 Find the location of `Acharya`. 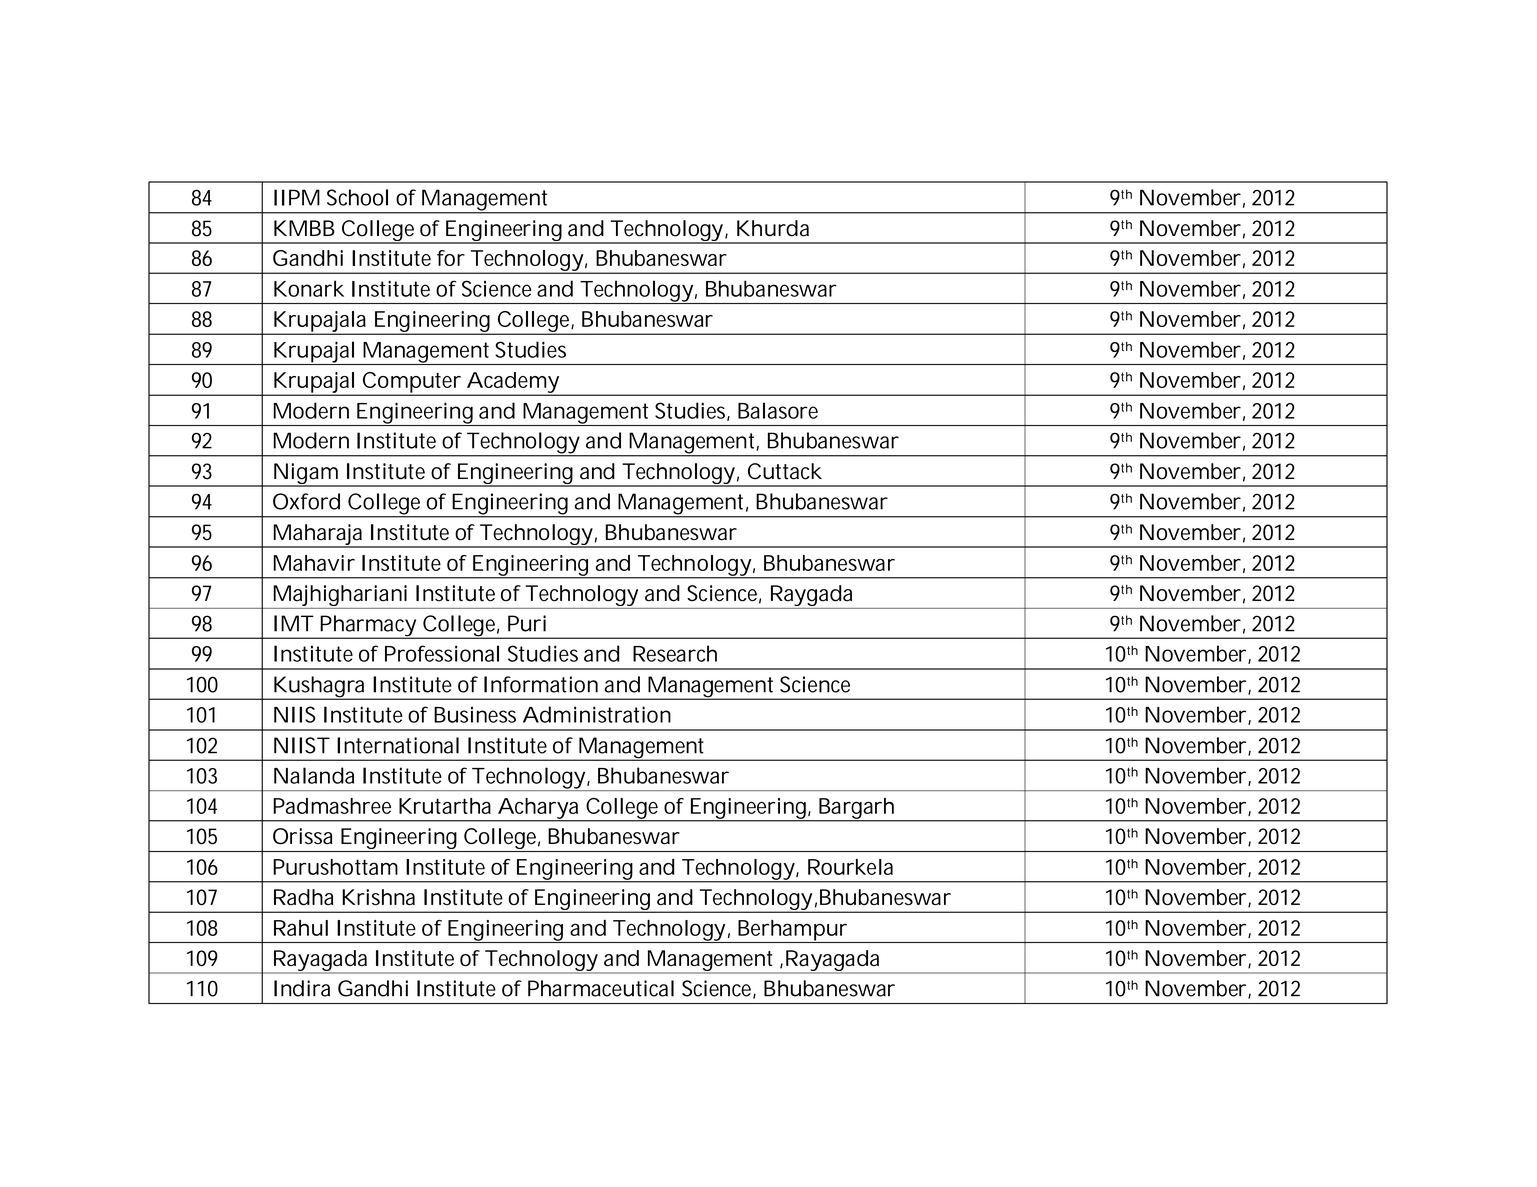

Acharya is located at coordinates (539, 809).
